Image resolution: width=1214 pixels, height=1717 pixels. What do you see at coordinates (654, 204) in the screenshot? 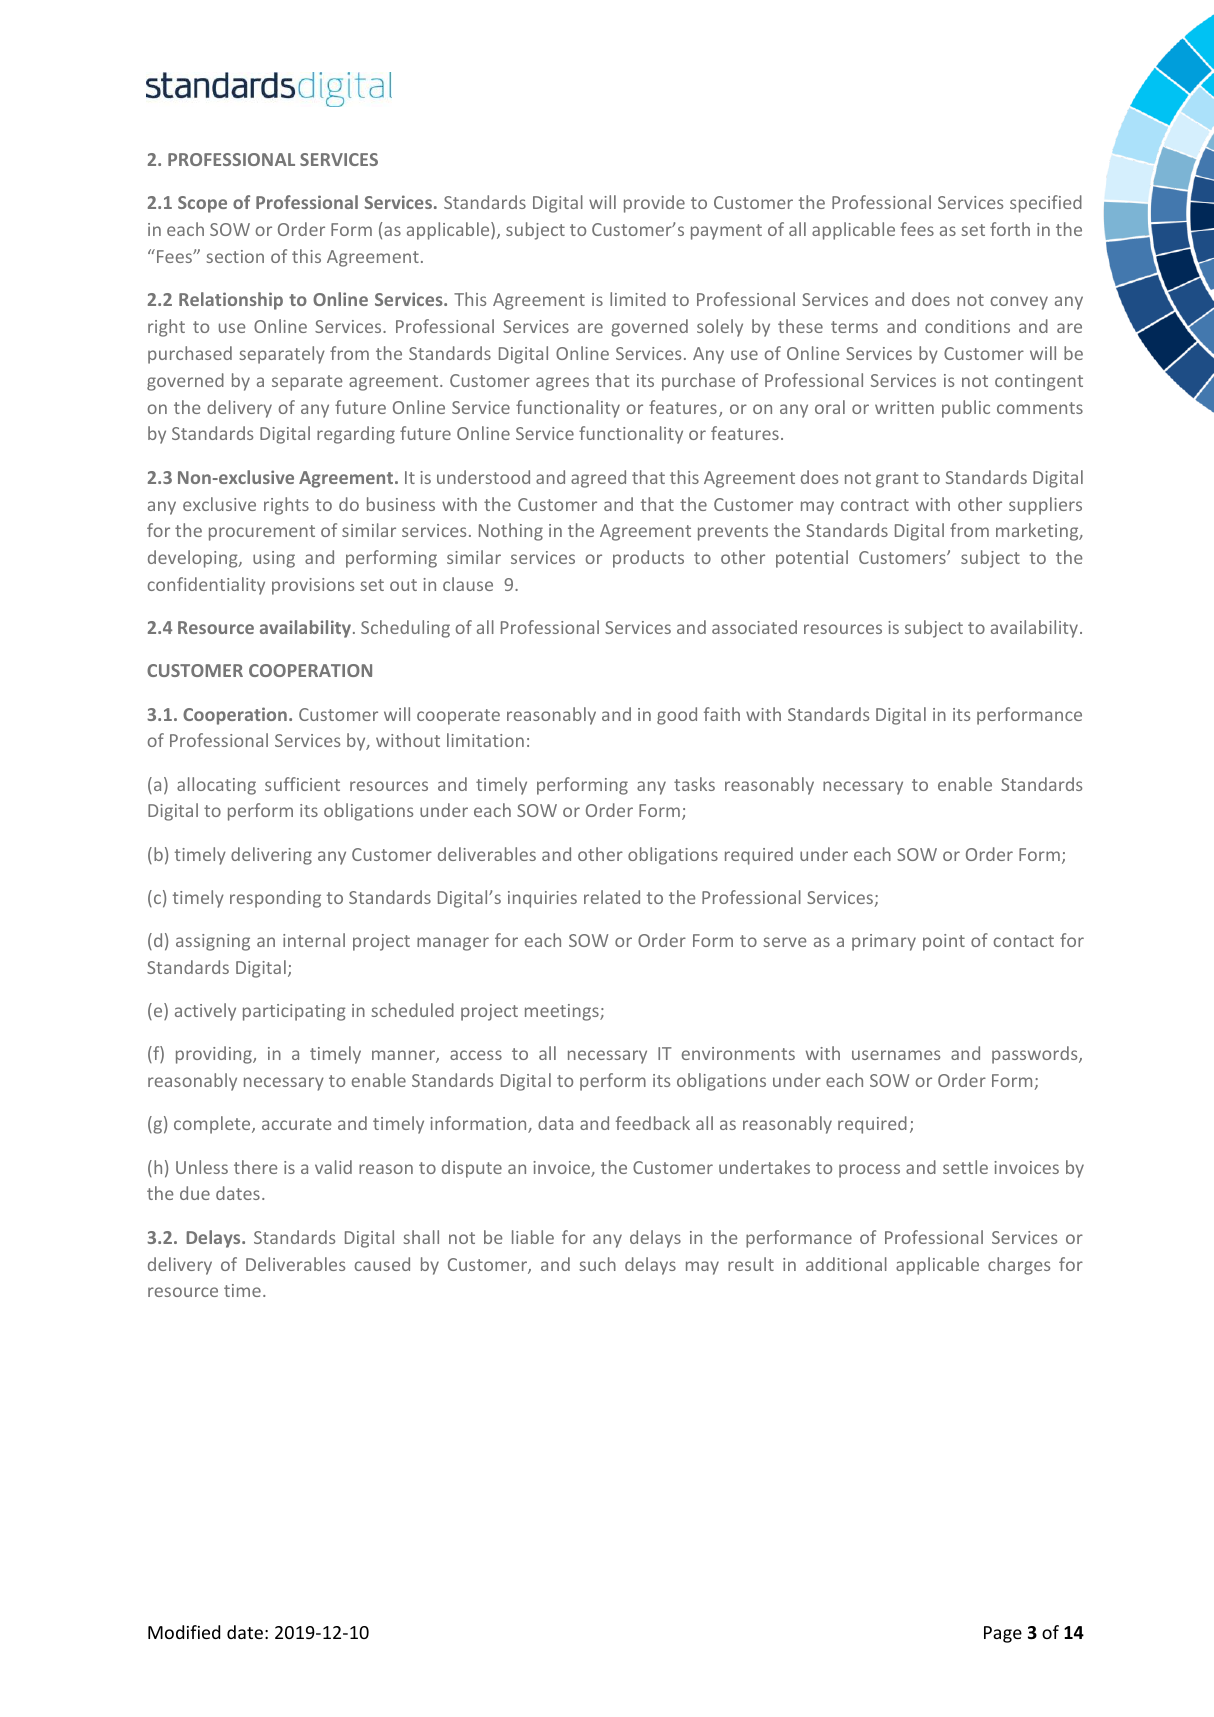
I see `provide` at bounding box center [654, 204].
